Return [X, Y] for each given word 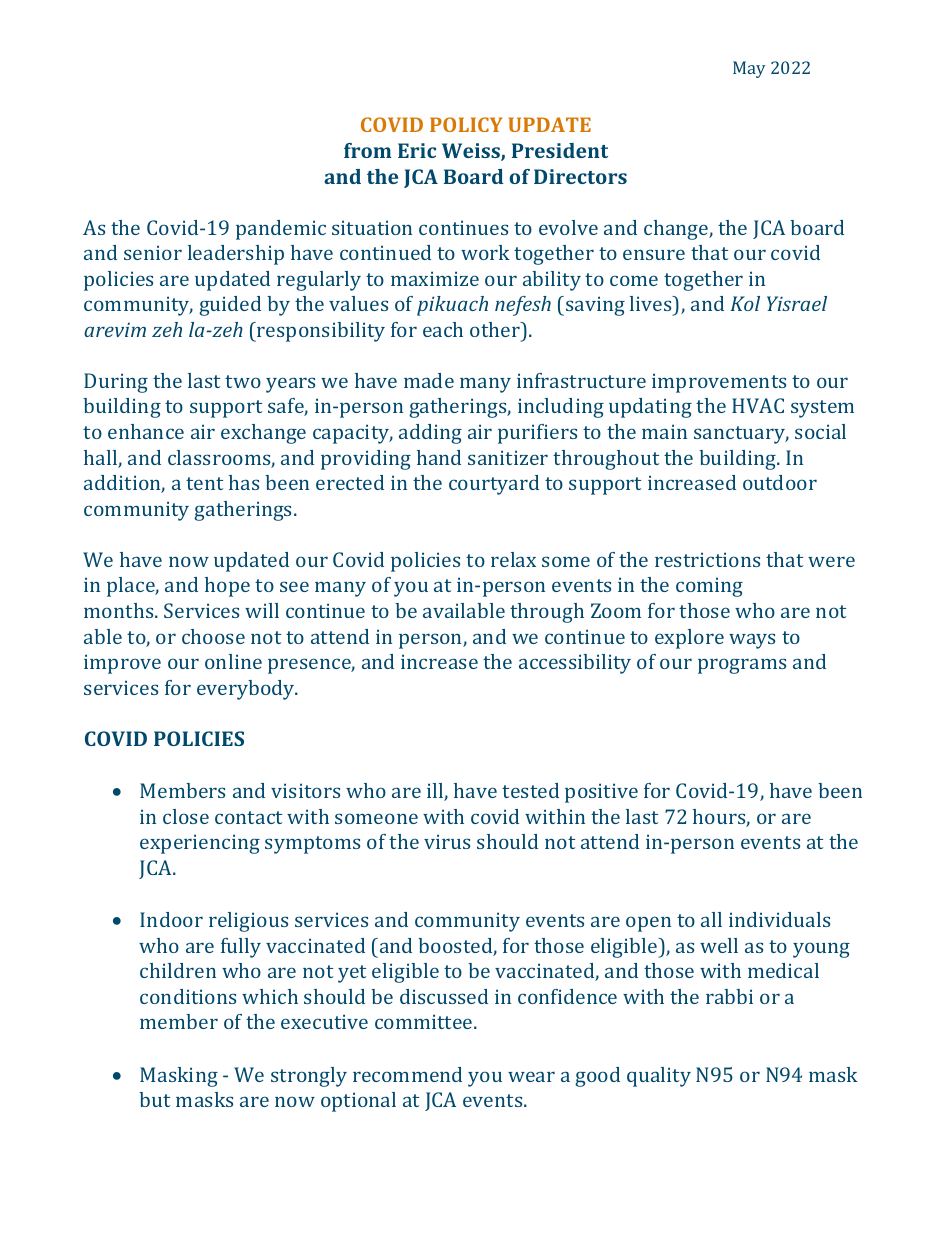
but [154, 1099]
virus [447, 841]
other [496, 329]
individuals [779, 919]
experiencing [200, 844]
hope [227, 587]
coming [709, 587]
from [368, 150]
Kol [745, 303]
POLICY [466, 124]
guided [230, 306]
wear [531, 1076]
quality [659, 1077]
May [749, 69]
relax [513, 559]
